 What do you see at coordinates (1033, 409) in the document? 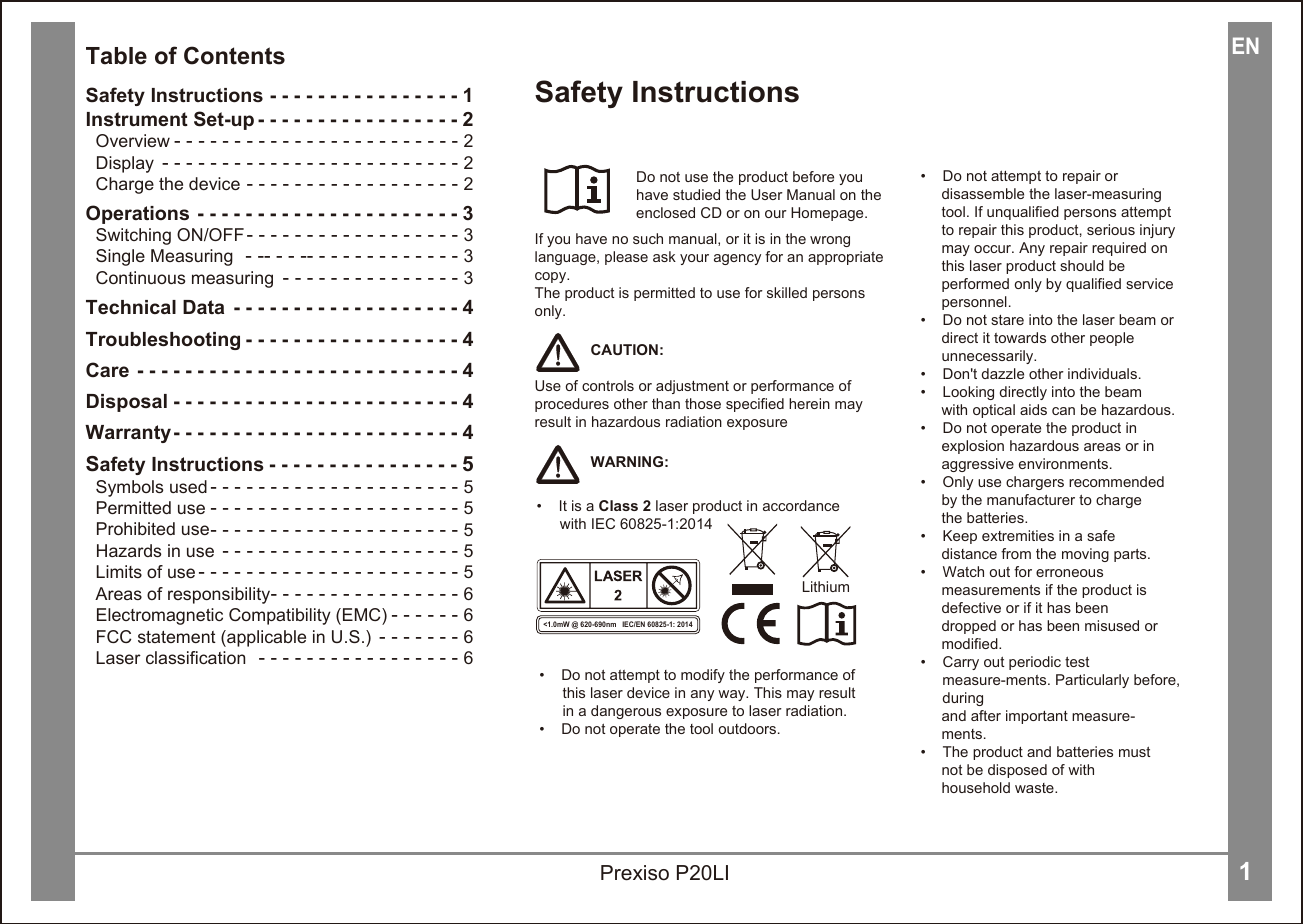
I see `aids` at bounding box center [1033, 409].
